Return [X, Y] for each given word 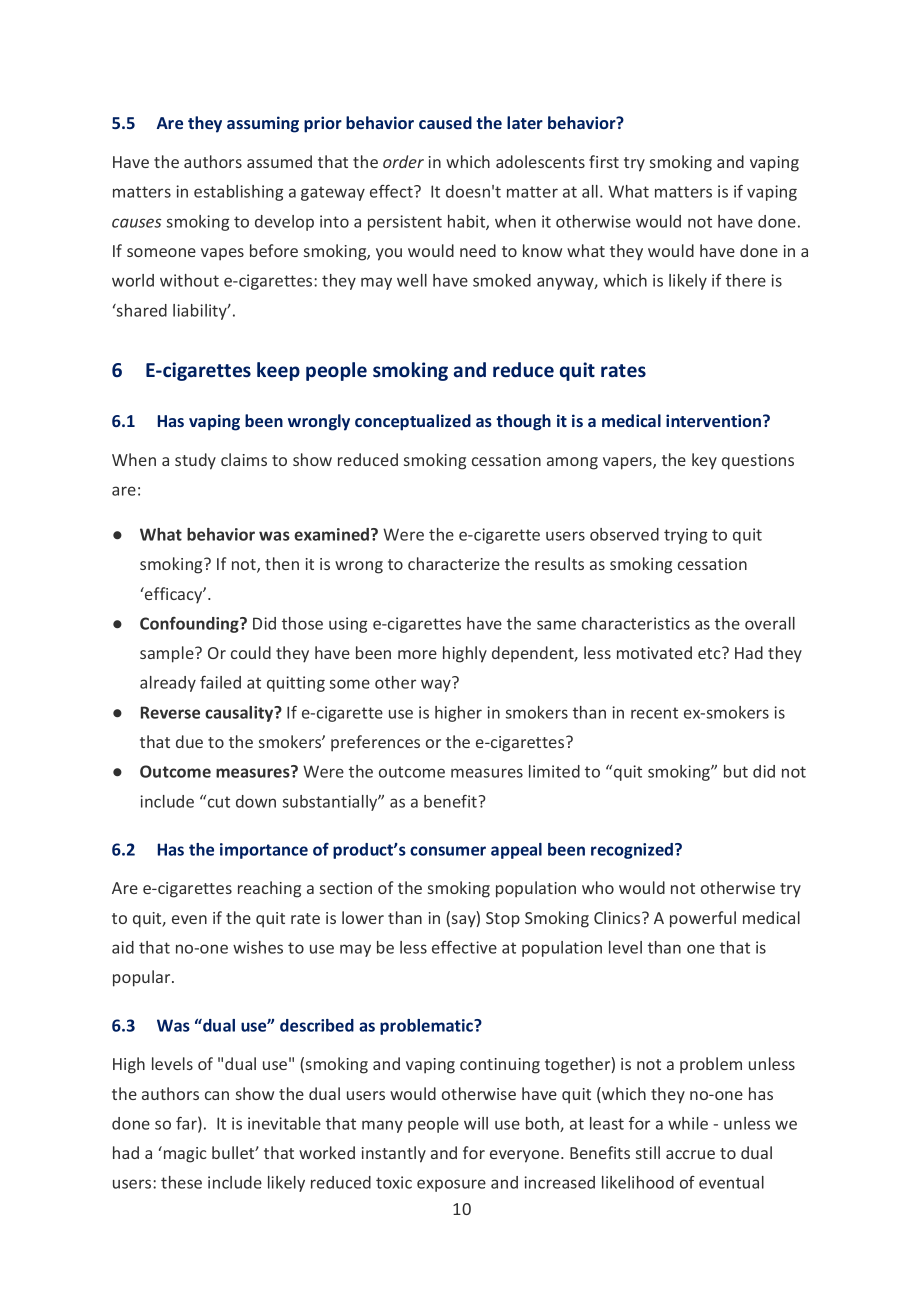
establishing [238, 193]
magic [184, 1154]
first [604, 161]
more [417, 654]
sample [168, 654]
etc [710, 653]
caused [445, 122]
